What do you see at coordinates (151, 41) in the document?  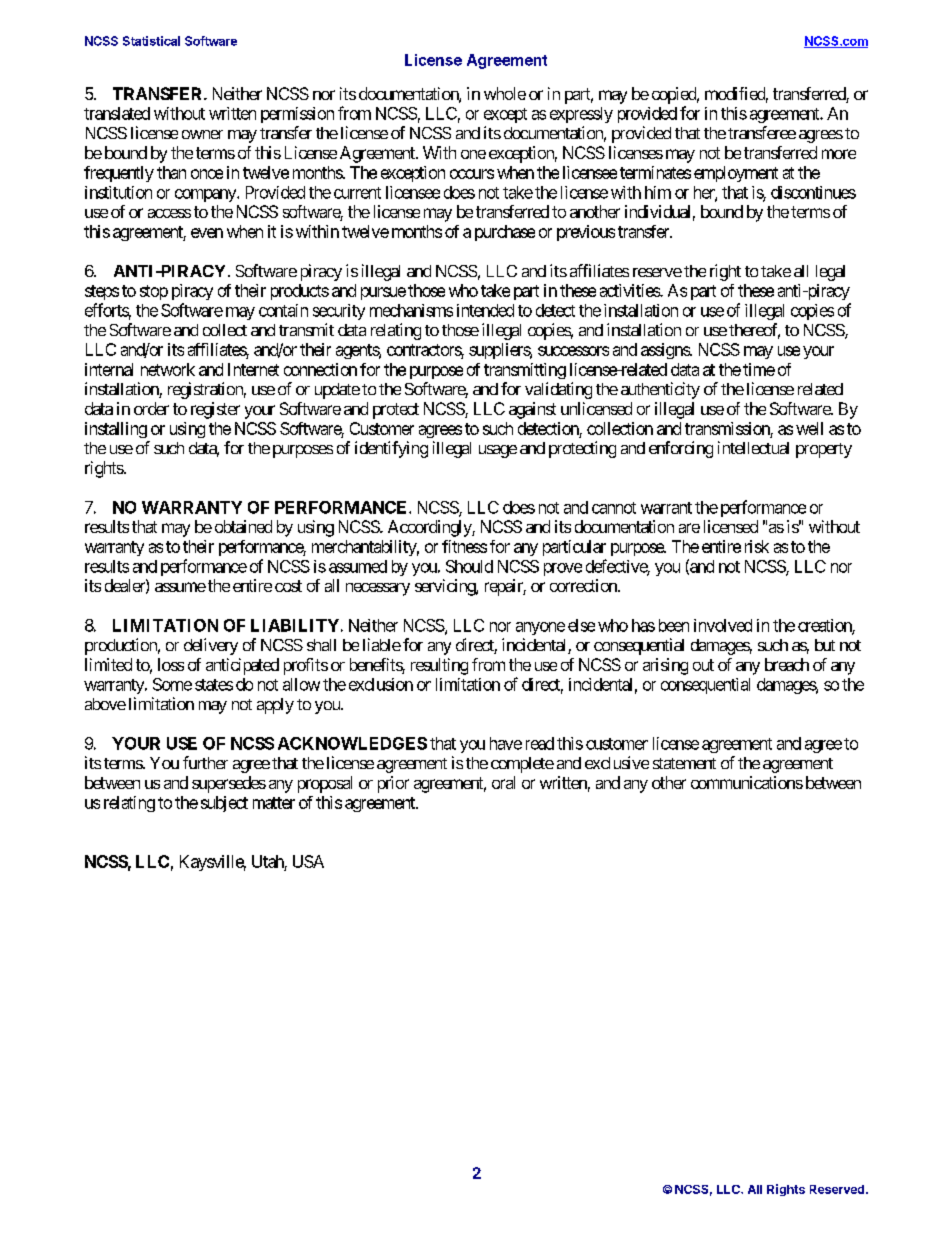 I see `Statistical` at bounding box center [151, 41].
